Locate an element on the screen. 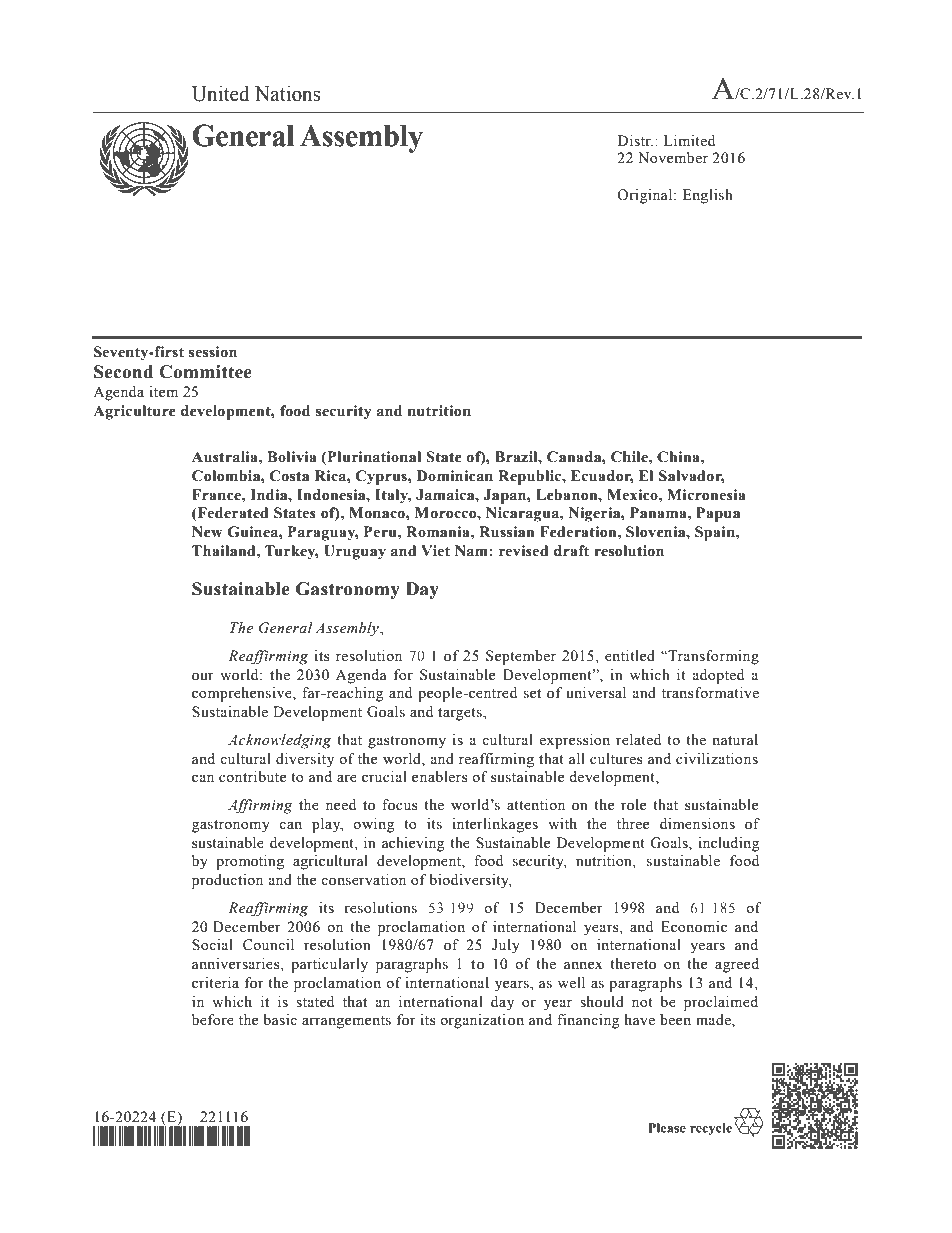 Image resolution: width=952 pixels, height=1233 pixels. focus is located at coordinates (400, 805).
